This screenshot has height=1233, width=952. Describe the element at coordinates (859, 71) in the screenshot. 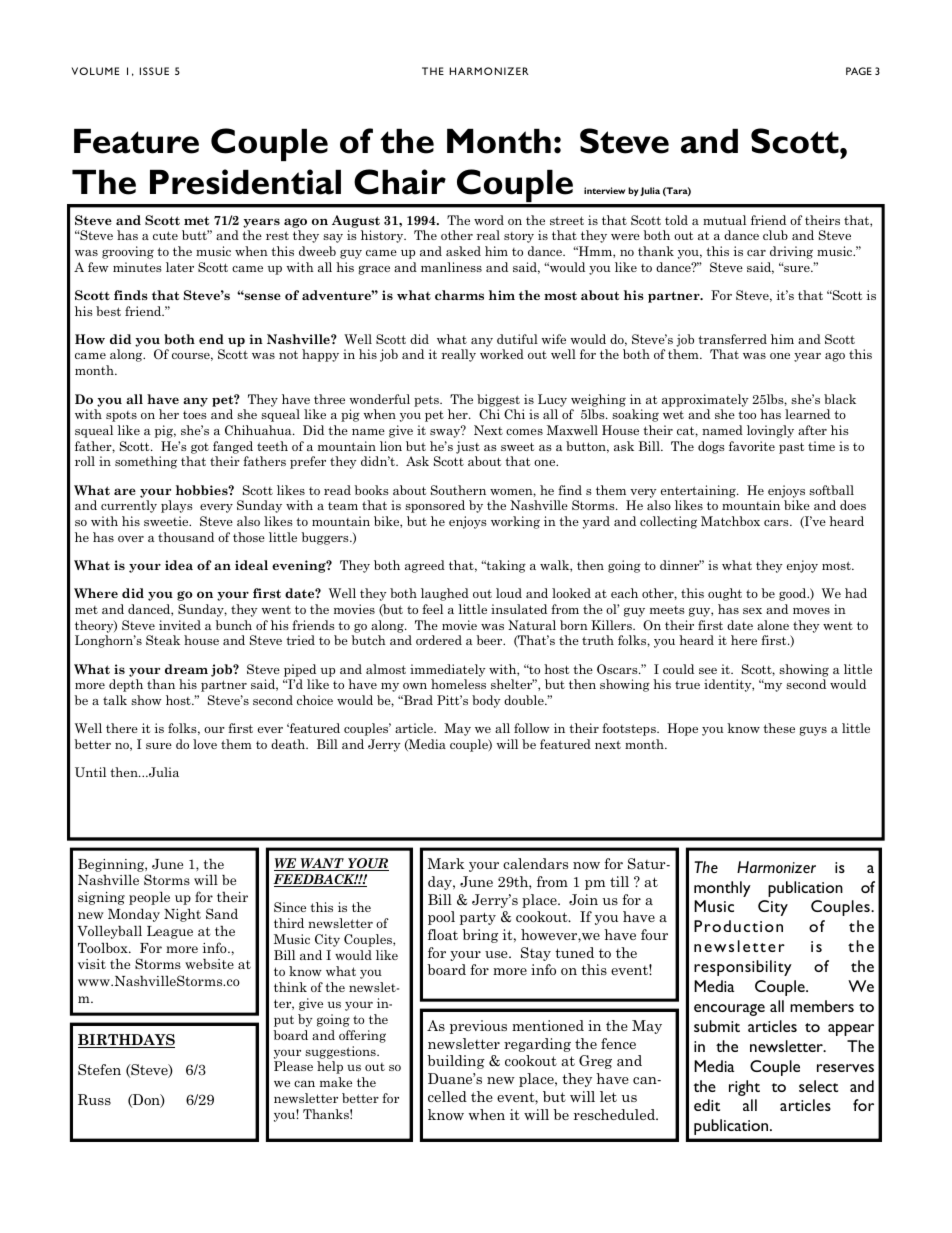

I see `PAGE` at that location.
